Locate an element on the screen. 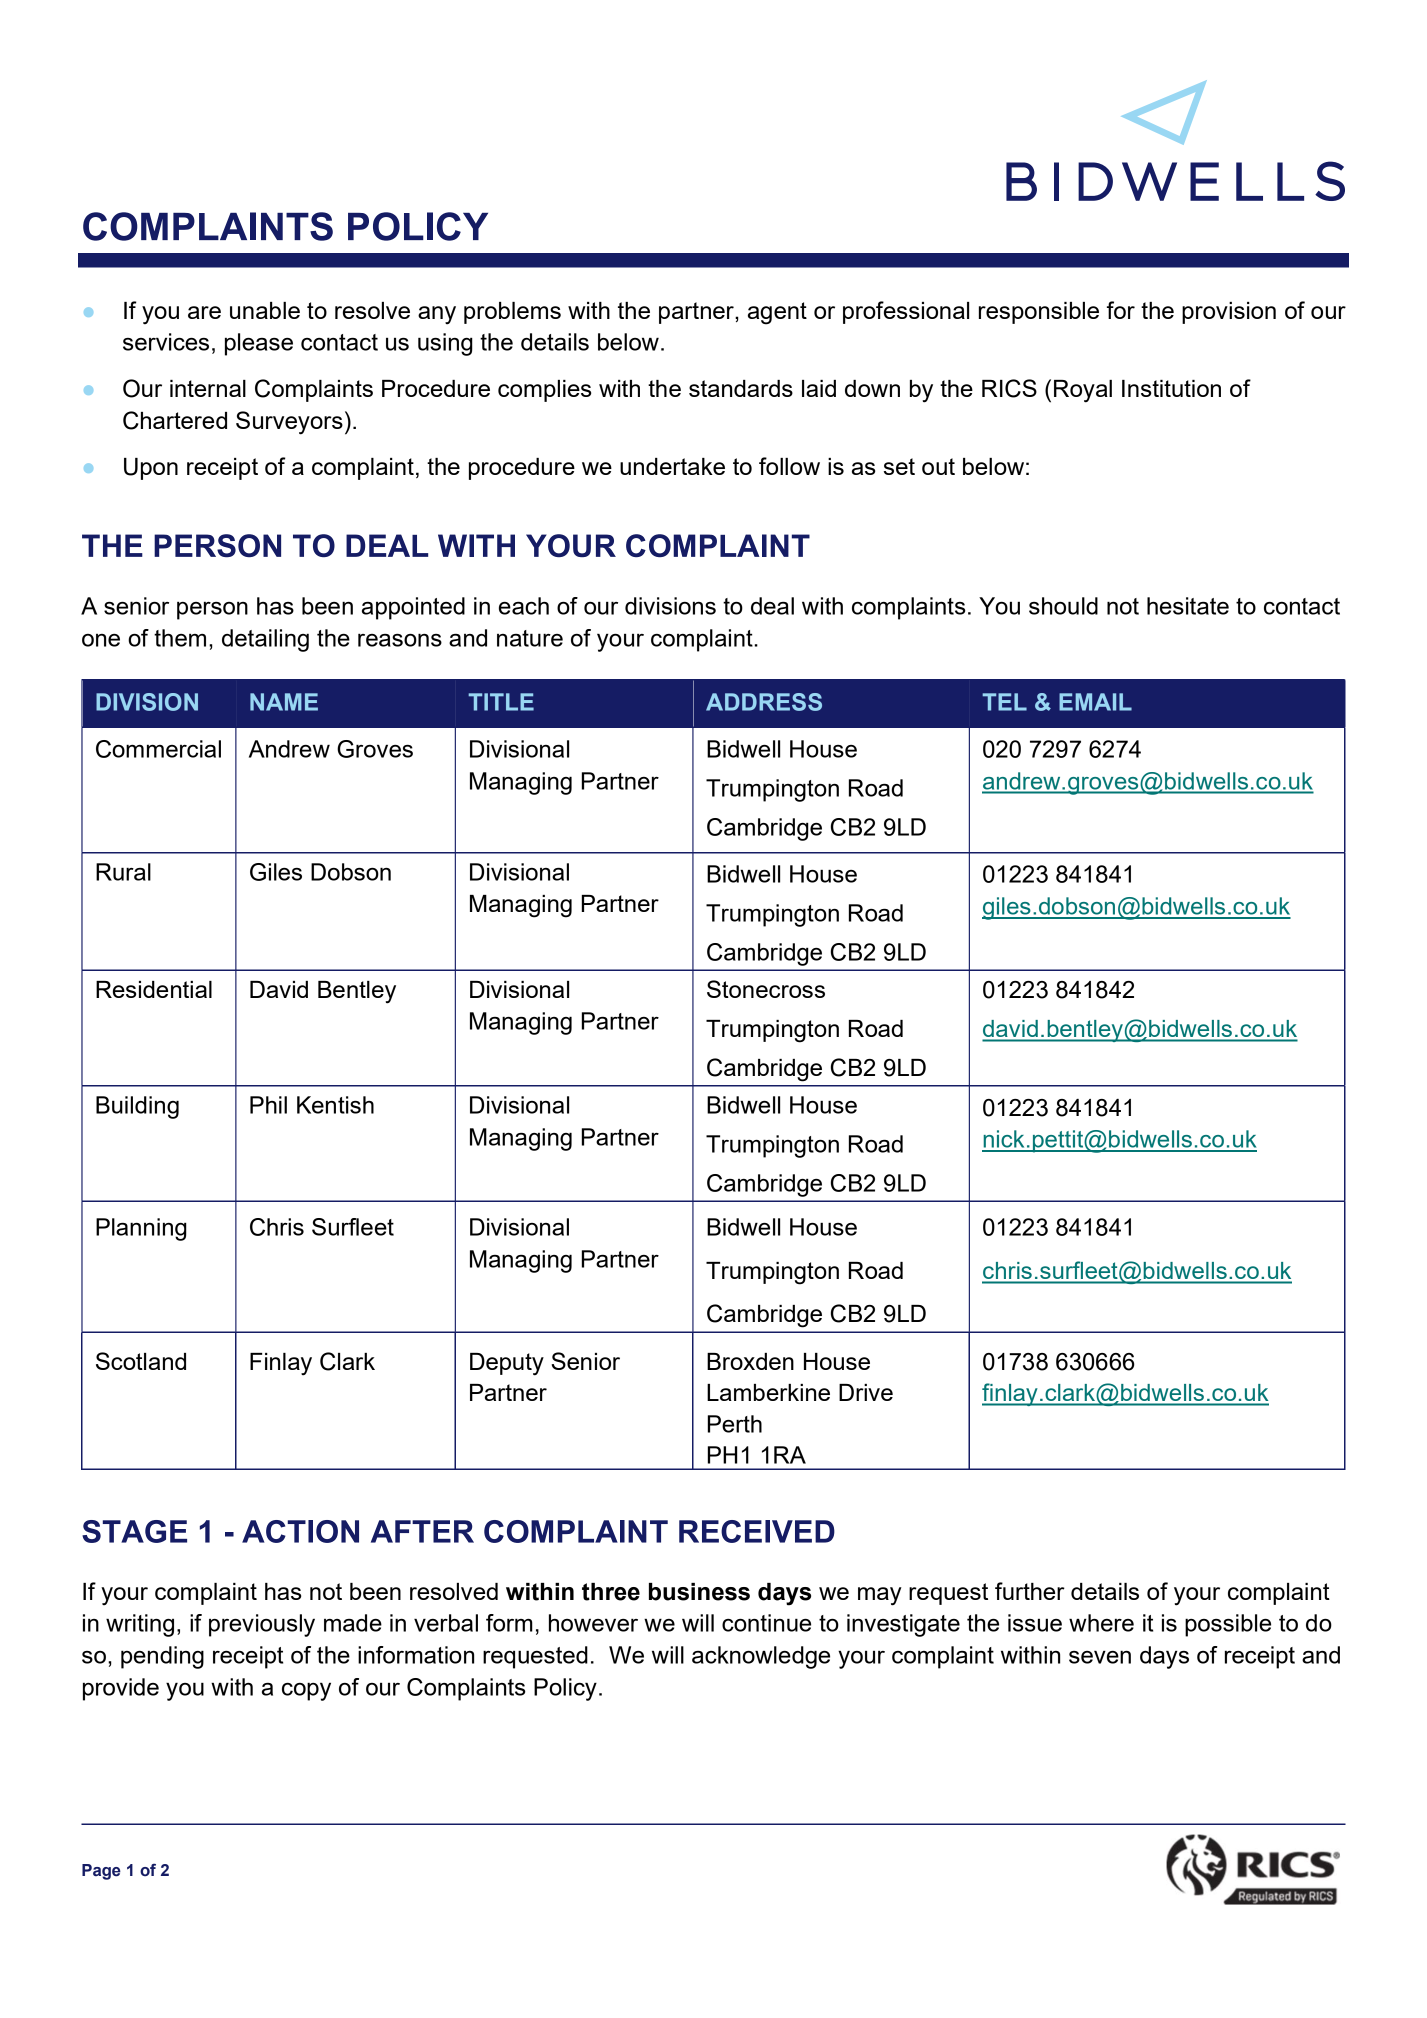  please is located at coordinates (259, 344).
